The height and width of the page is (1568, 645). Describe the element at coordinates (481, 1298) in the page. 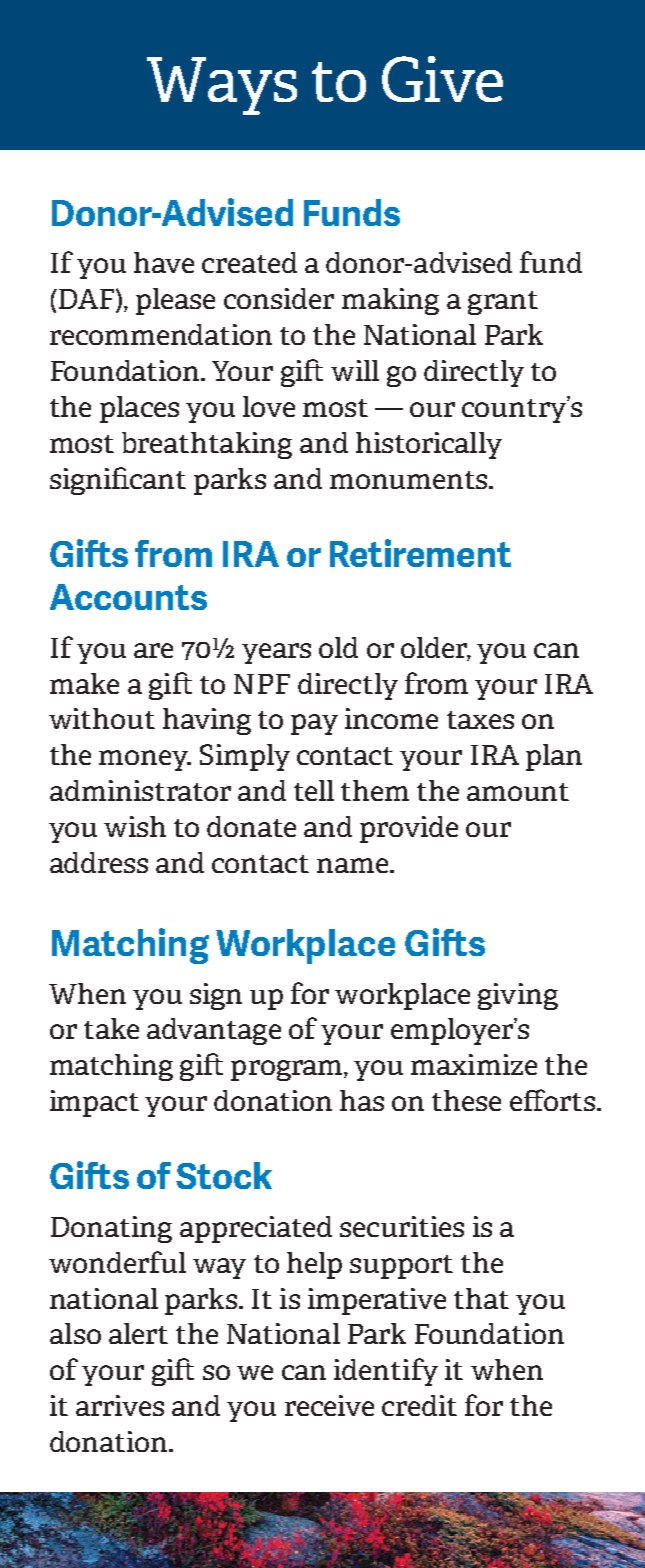

I see `that` at that location.
